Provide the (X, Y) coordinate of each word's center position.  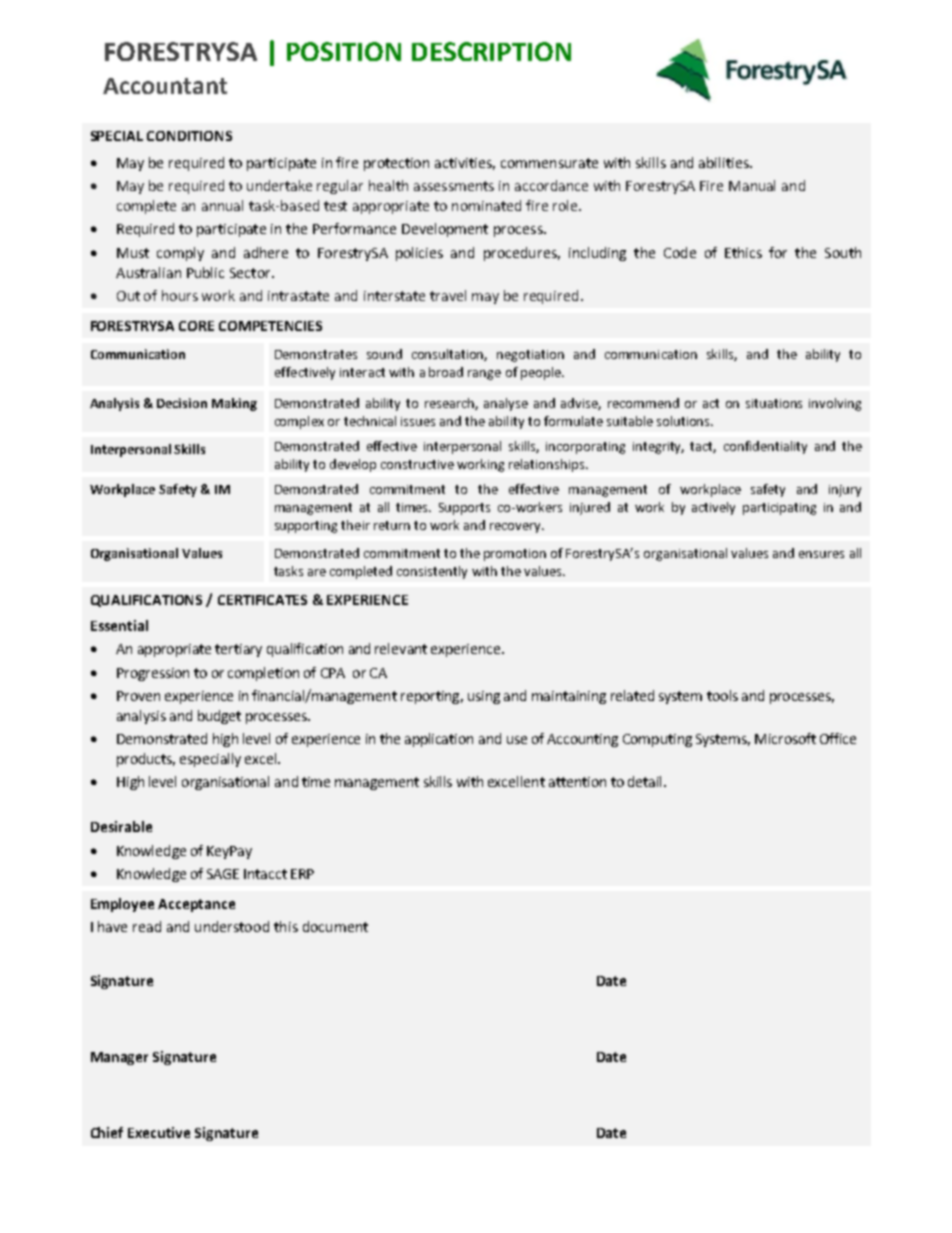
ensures (821, 554)
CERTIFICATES (262, 600)
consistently (432, 572)
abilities (725, 162)
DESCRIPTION (491, 51)
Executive (159, 1132)
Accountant (165, 86)
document (335, 926)
